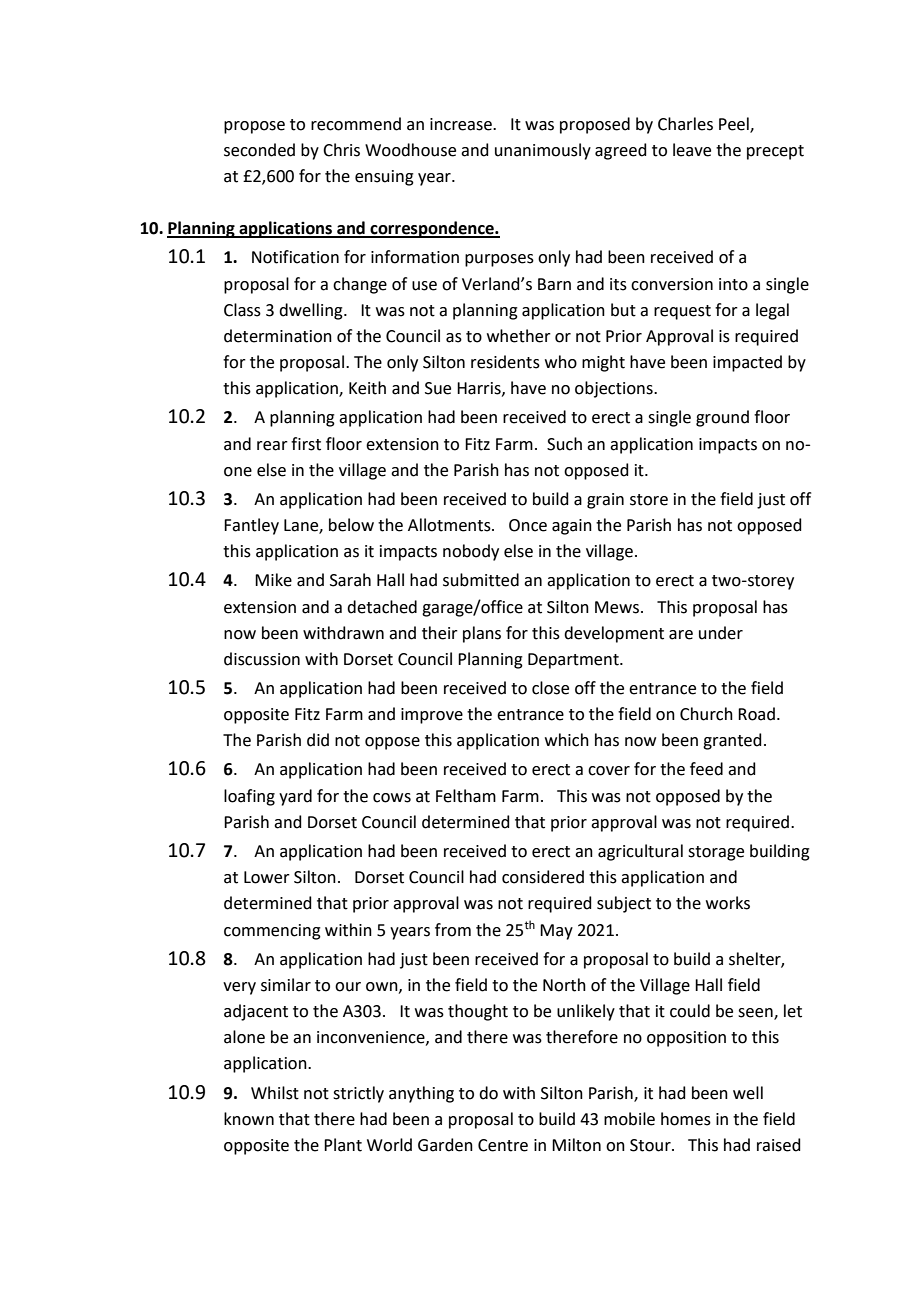 This image has width=924, height=1308. What do you see at coordinates (341, 150) in the image?
I see `Chris` at bounding box center [341, 150].
